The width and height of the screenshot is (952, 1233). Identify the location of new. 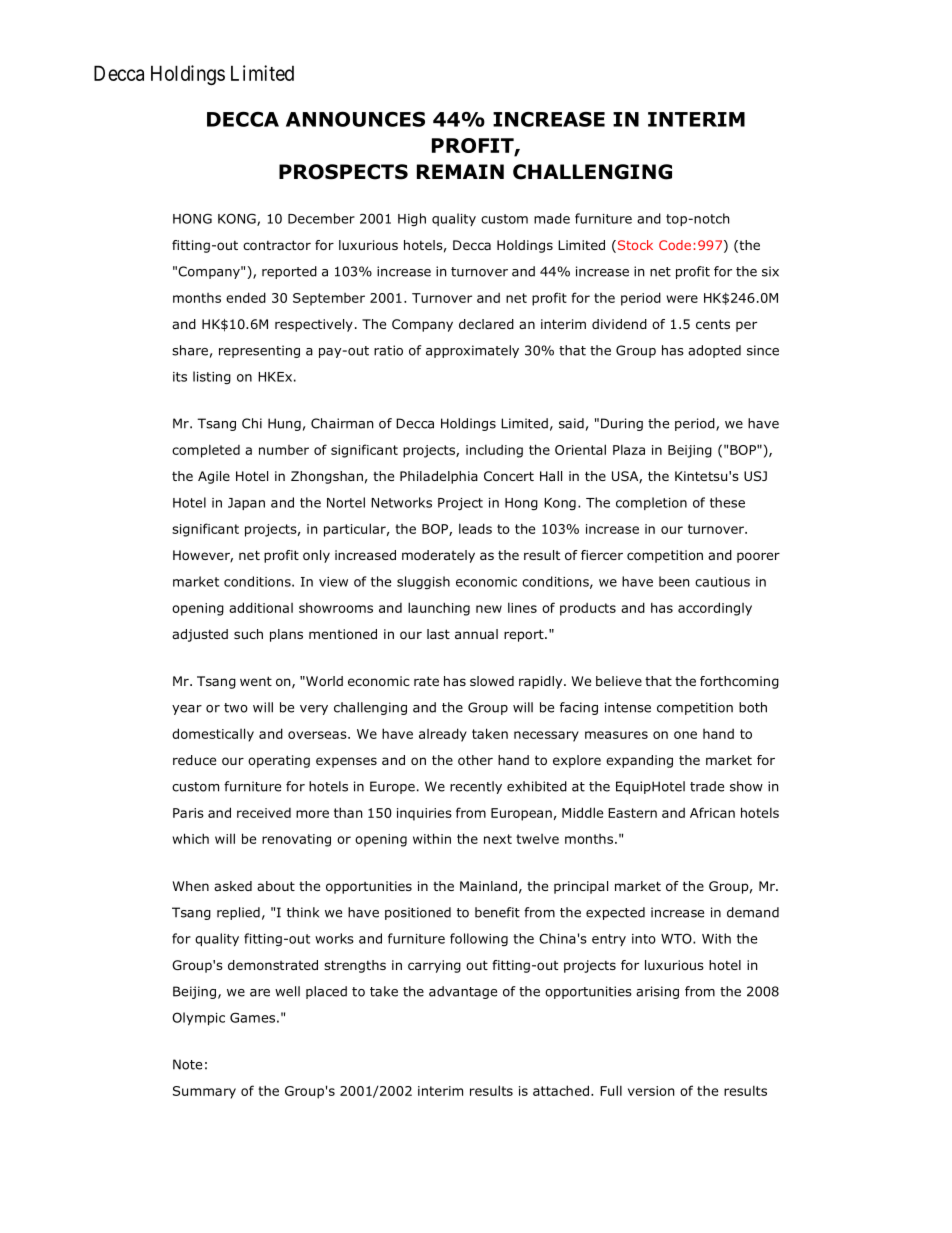
(489, 609).
